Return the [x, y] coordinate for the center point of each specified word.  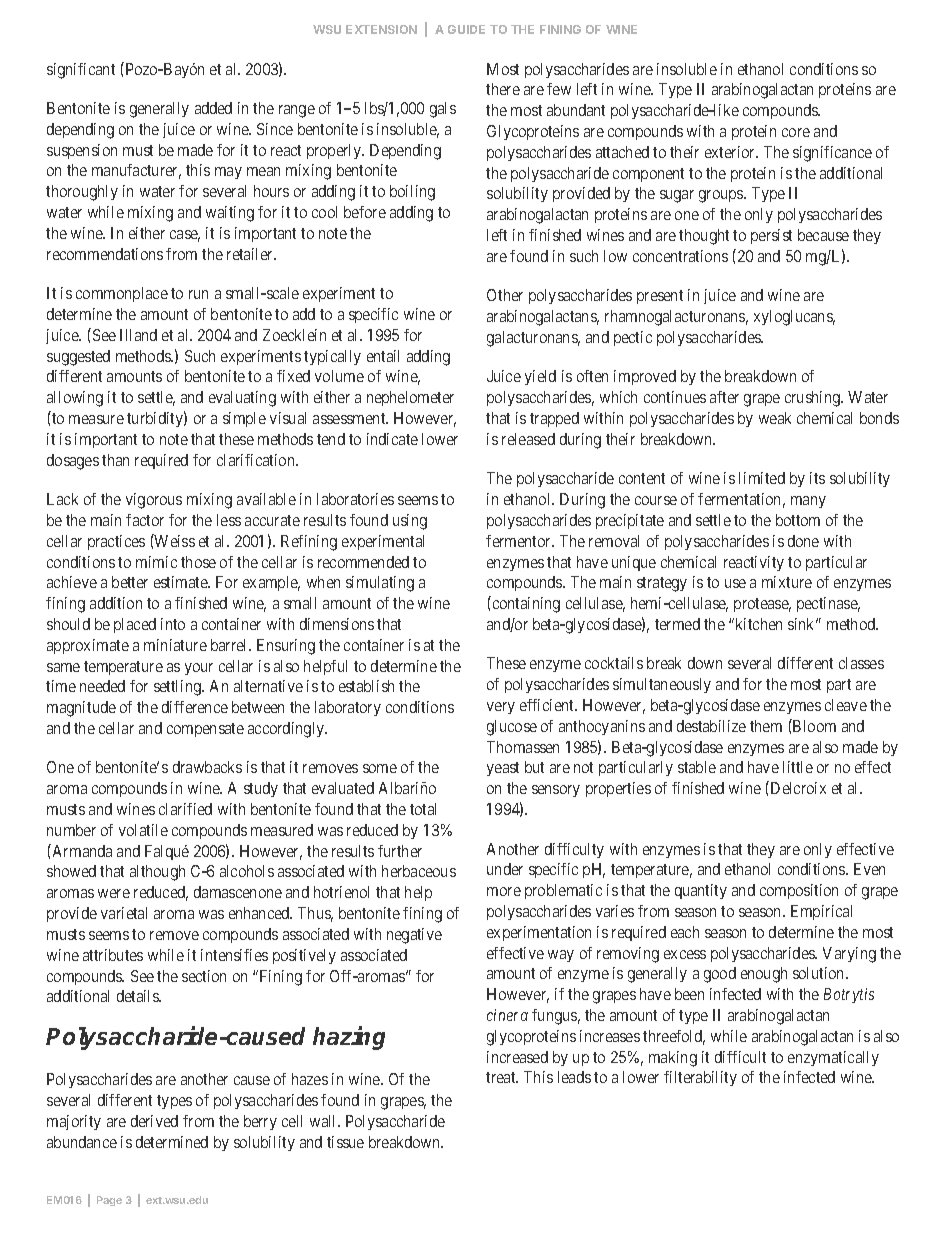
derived [154, 1121]
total [423, 809]
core [796, 132]
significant [81, 71]
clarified [185, 809]
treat [502, 1077]
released [528, 439]
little [798, 767]
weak [775, 418]
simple [244, 419]
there [503, 89]
